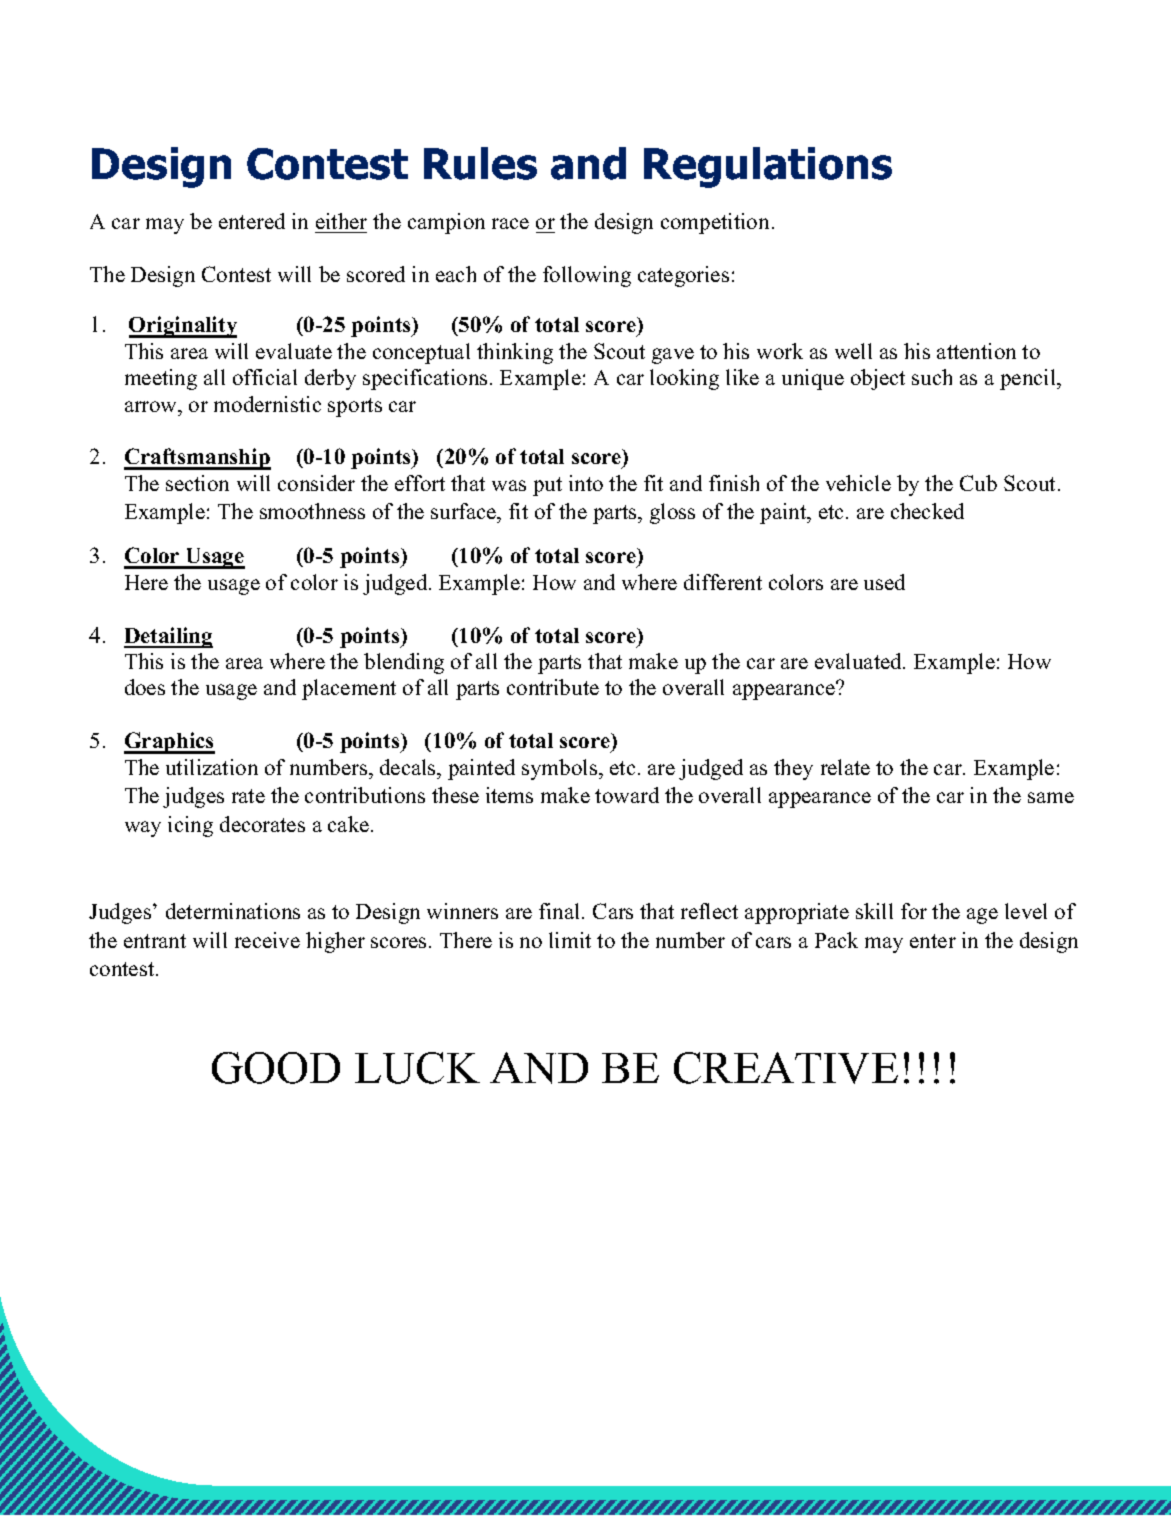  Describe the element at coordinates (561, 769) in the screenshot. I see `symbols` at that location.
